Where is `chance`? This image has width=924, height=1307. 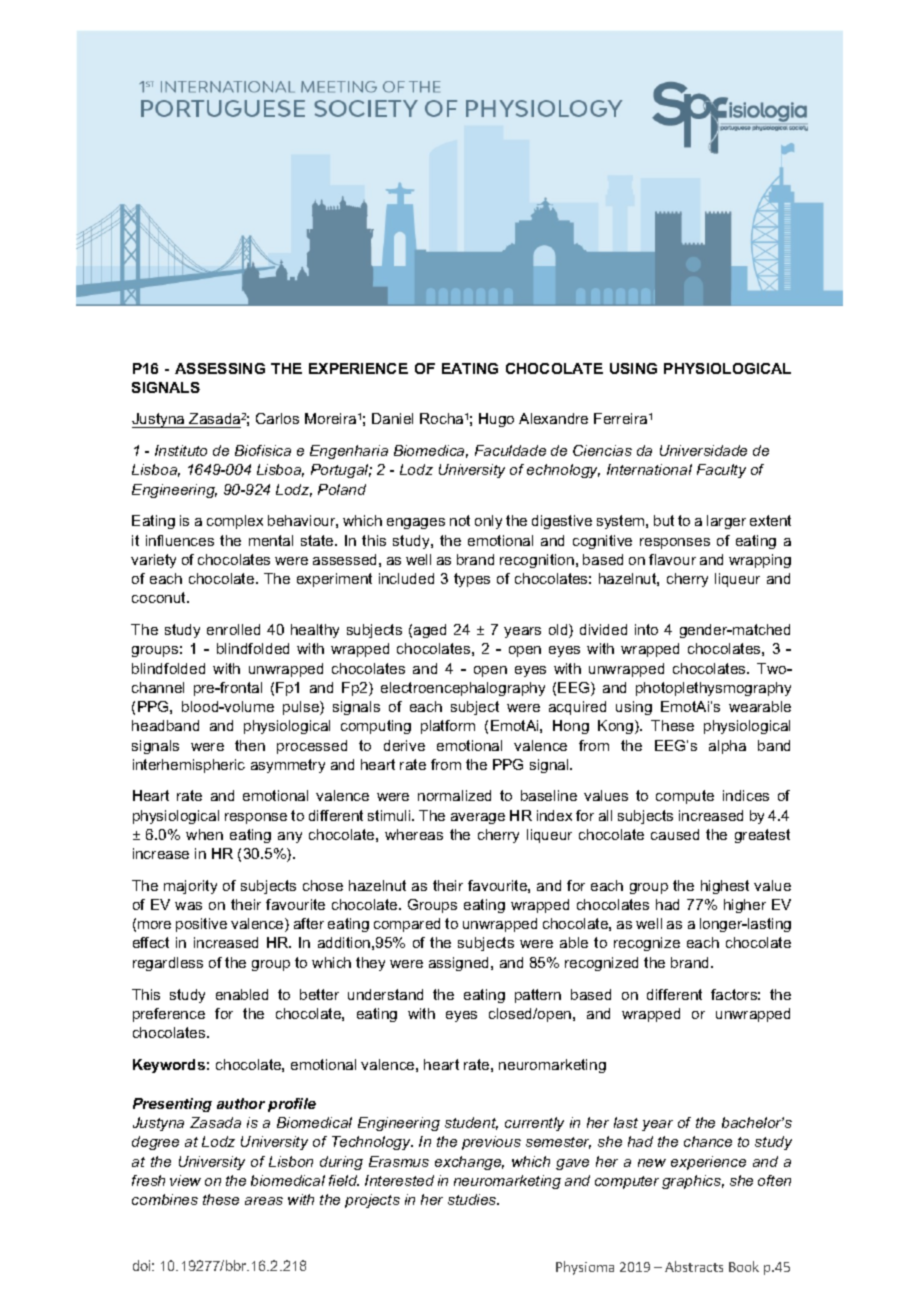
chance is located at coordinates (708, 1141).
